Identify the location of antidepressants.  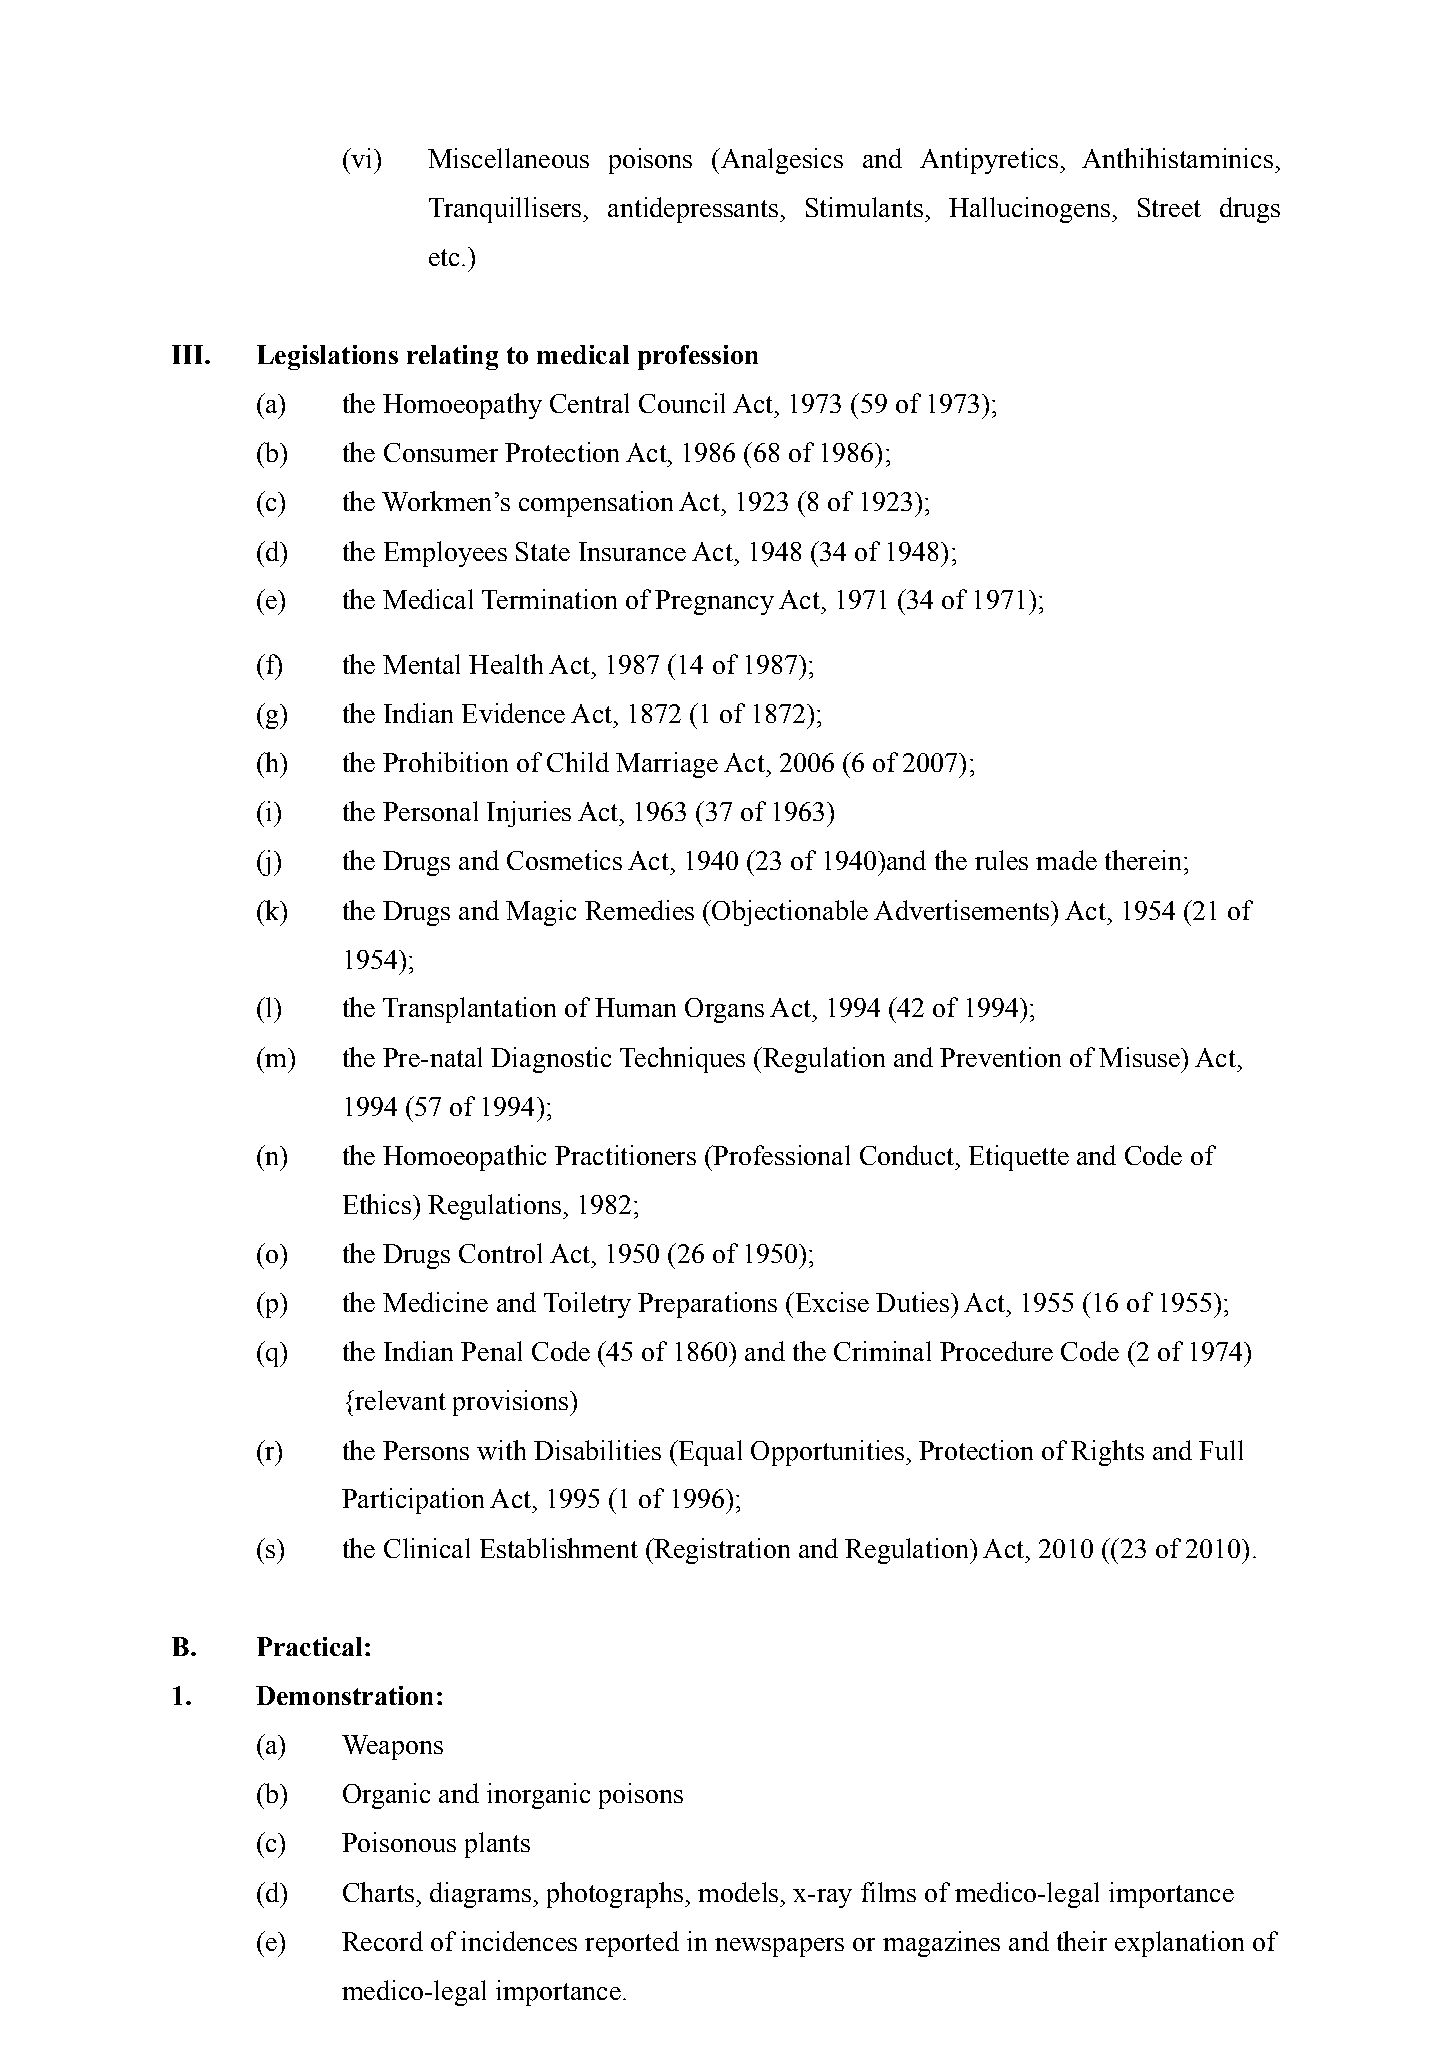
(693, 210).
